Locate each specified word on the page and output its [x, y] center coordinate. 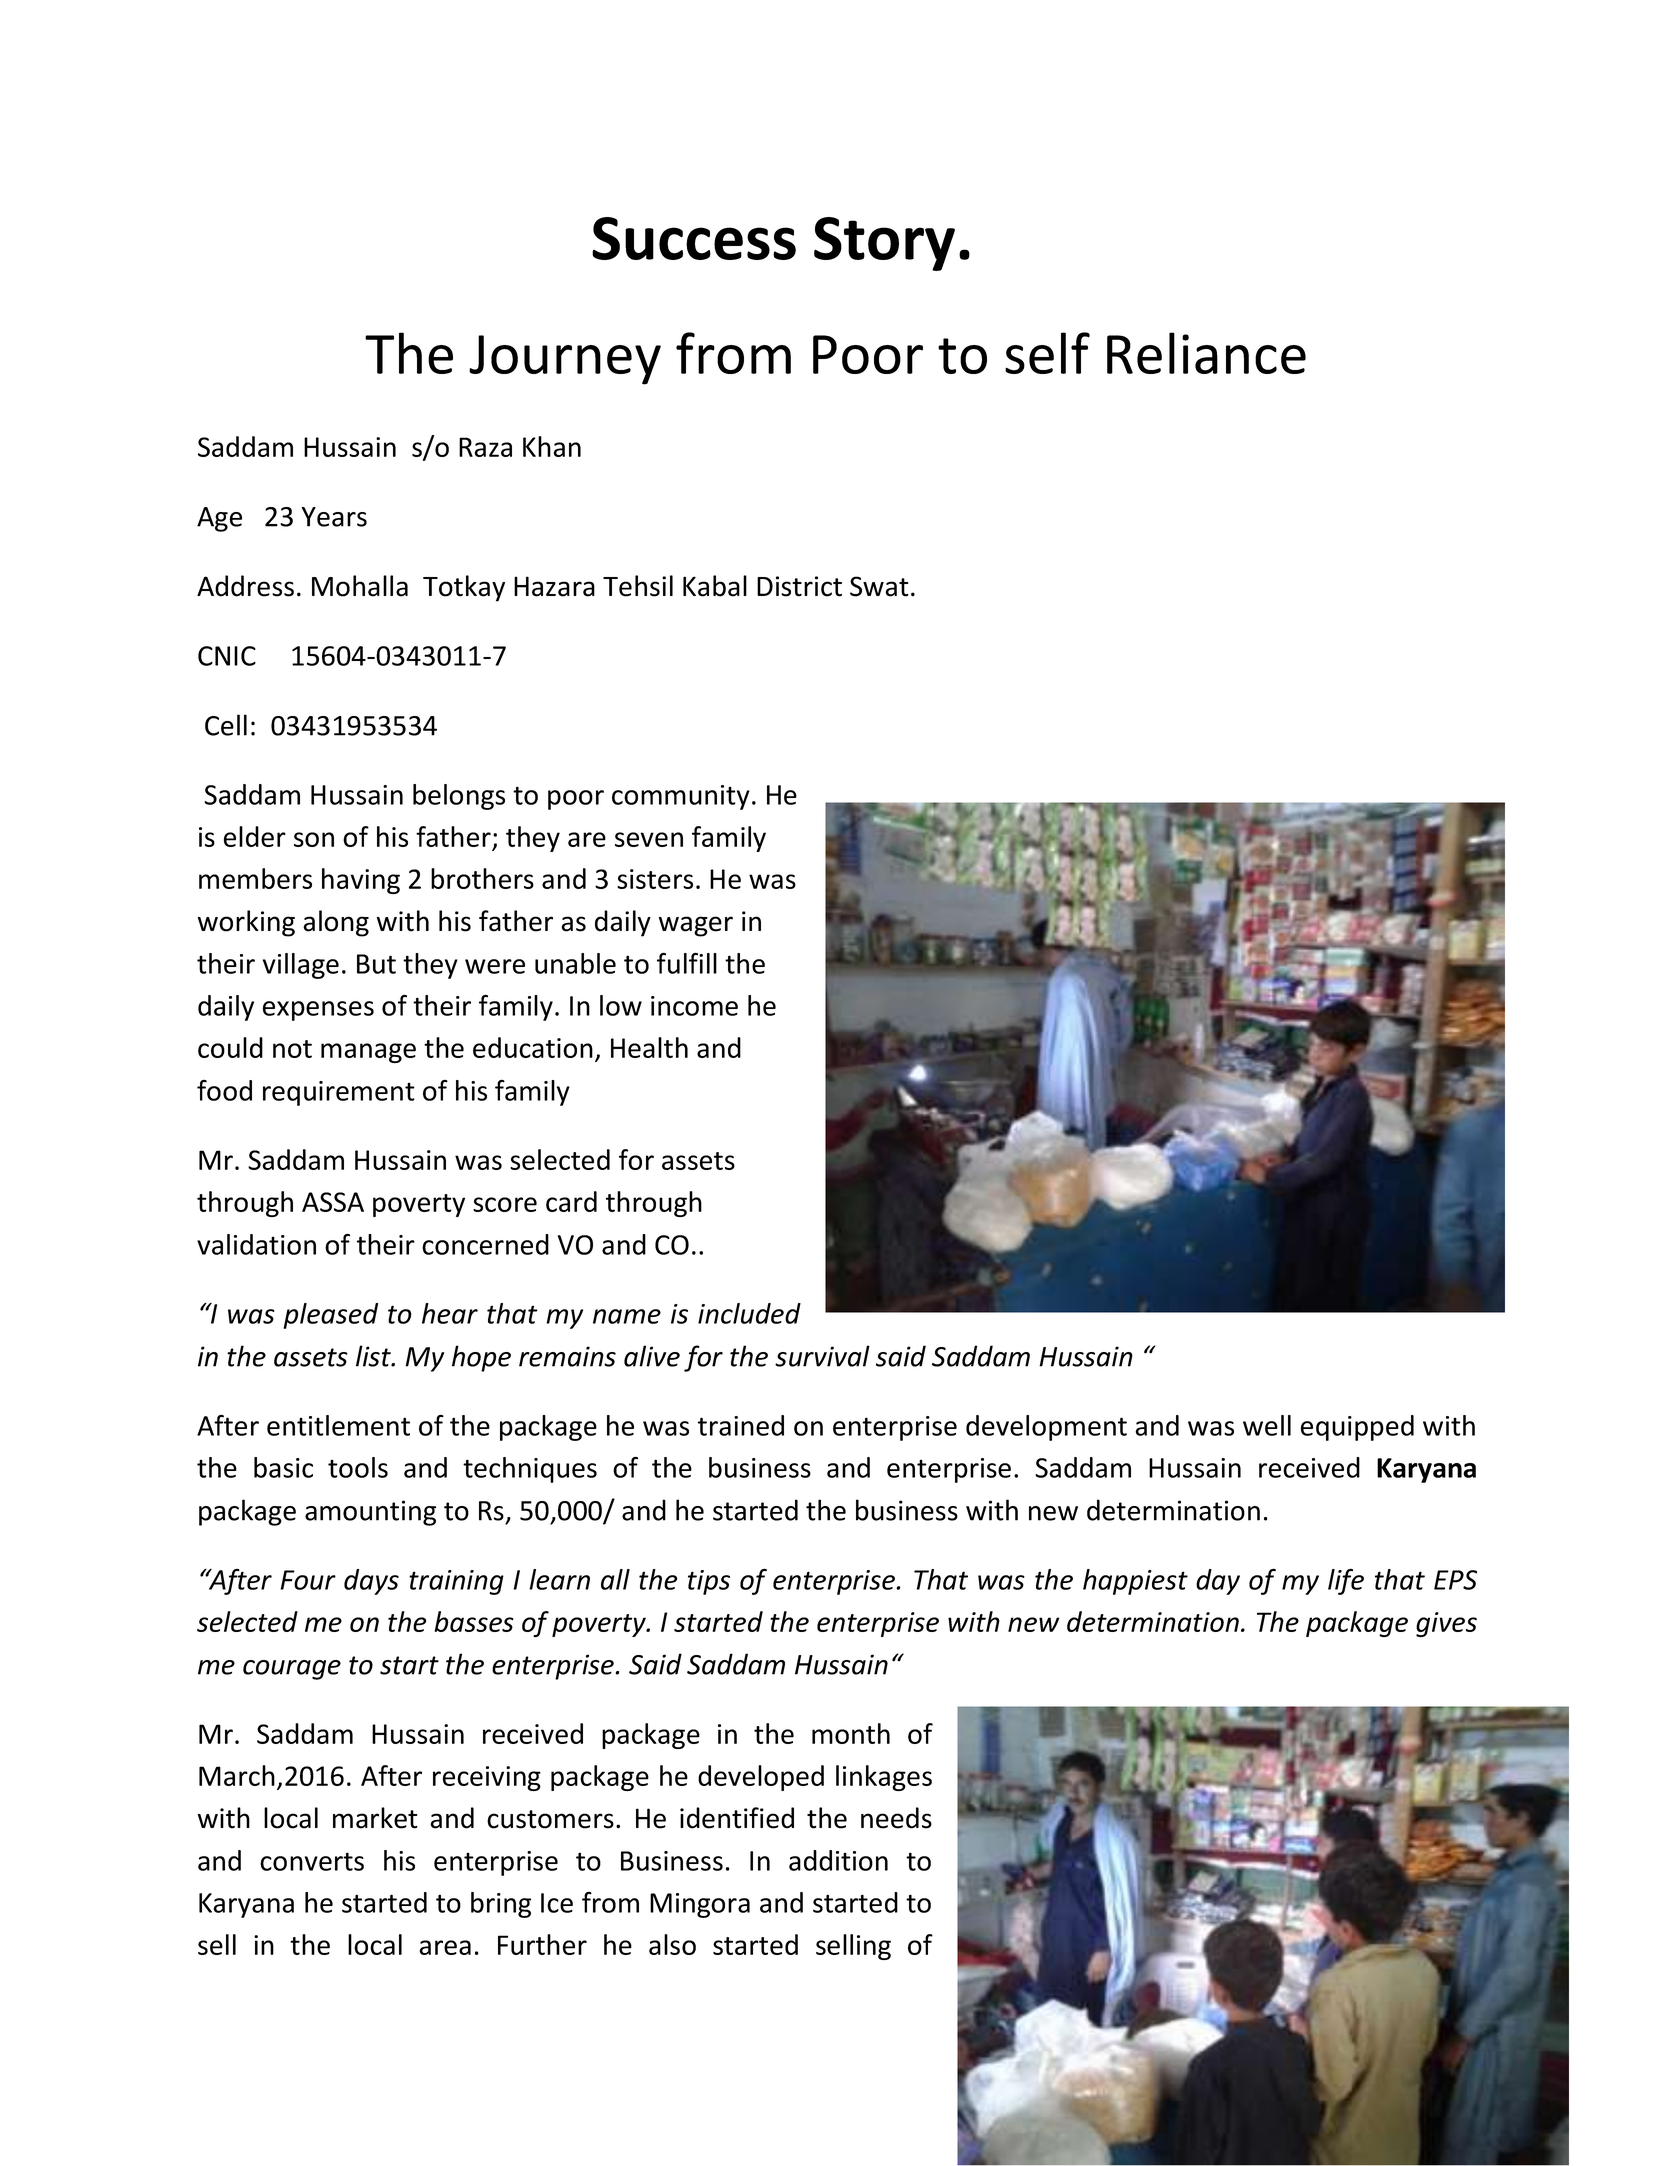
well [1267, 1425]
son [314, 839]
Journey [565, 360]
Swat [879, 586]
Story [884, 244]
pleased [330, 1316]
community [681, 797]
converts [312, 1861]
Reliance [1206, 353]
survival [822, 1356]
